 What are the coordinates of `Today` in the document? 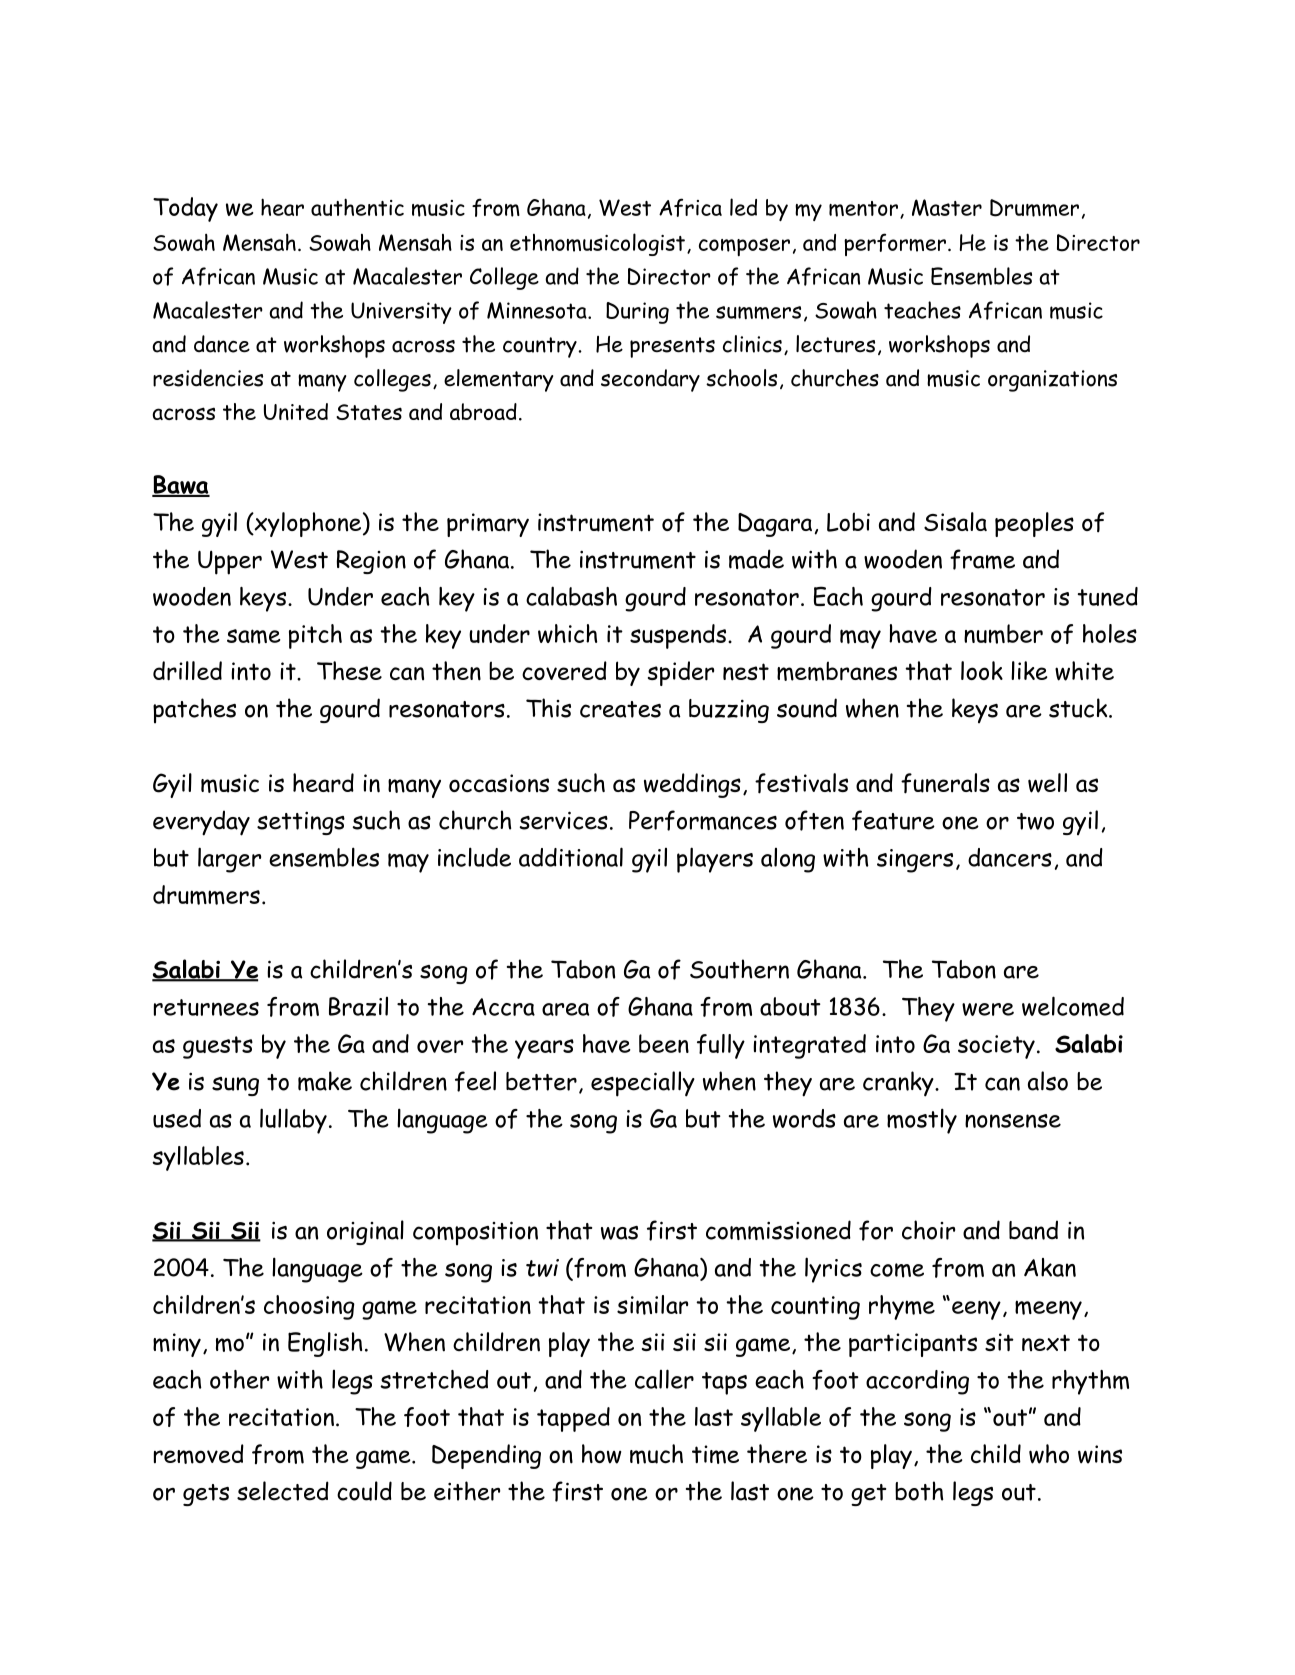 It's located at (185, 209).
